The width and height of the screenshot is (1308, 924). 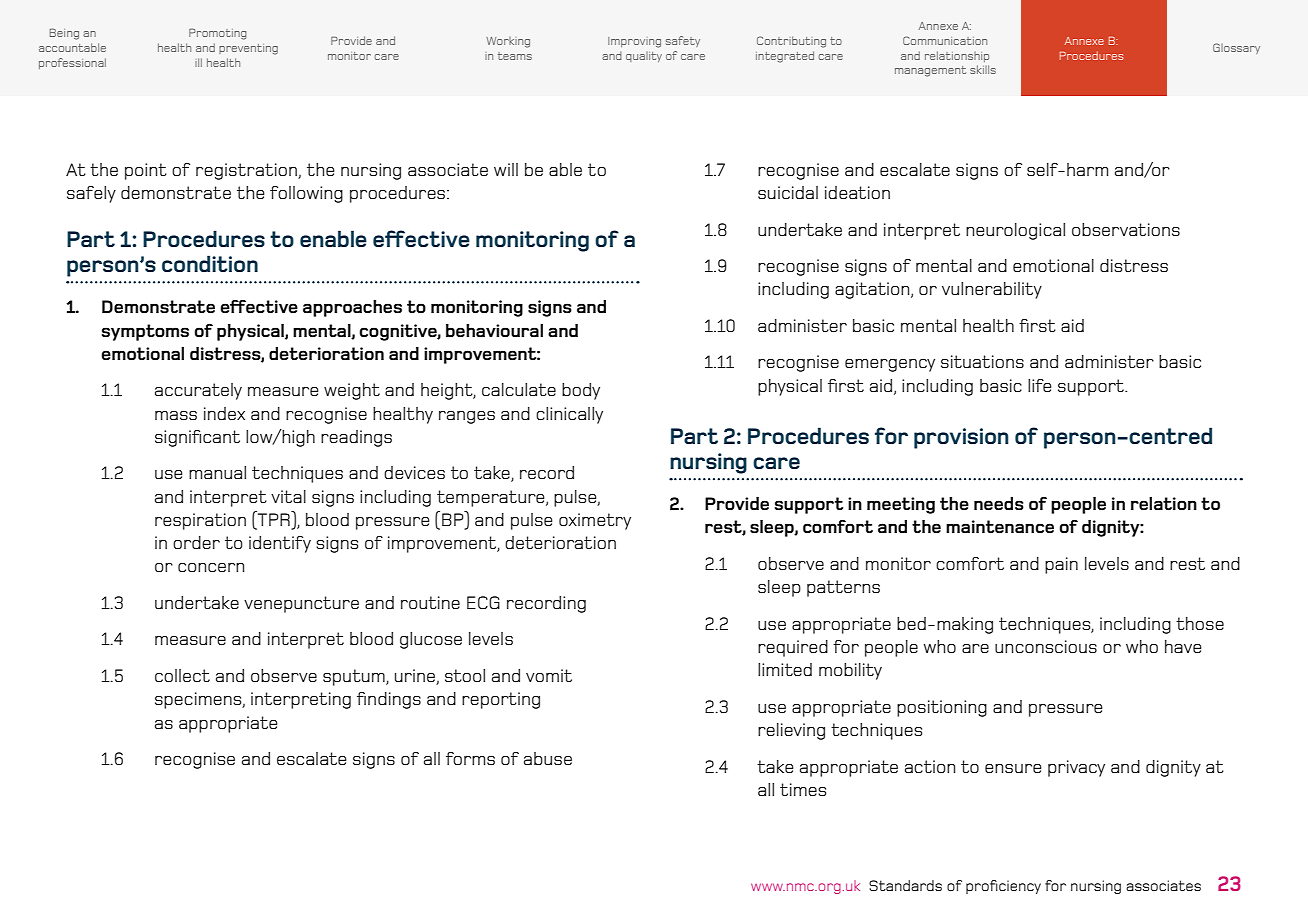 What do you see at coordinates (983, 69) in the screenshot?
I see `skills` at bounding box center [983, 69].
